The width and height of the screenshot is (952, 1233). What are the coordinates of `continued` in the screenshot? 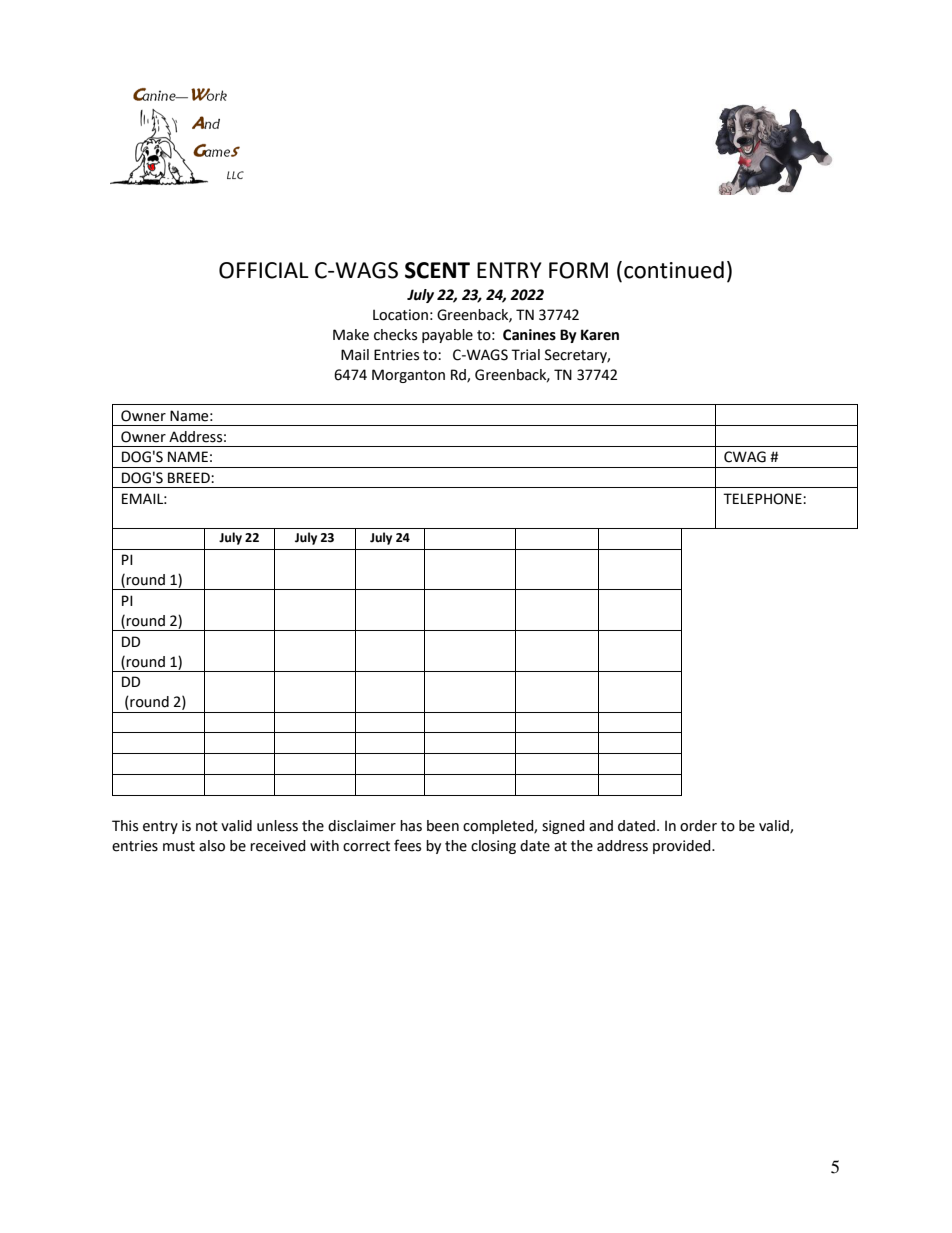 It's located at (674, 270).
